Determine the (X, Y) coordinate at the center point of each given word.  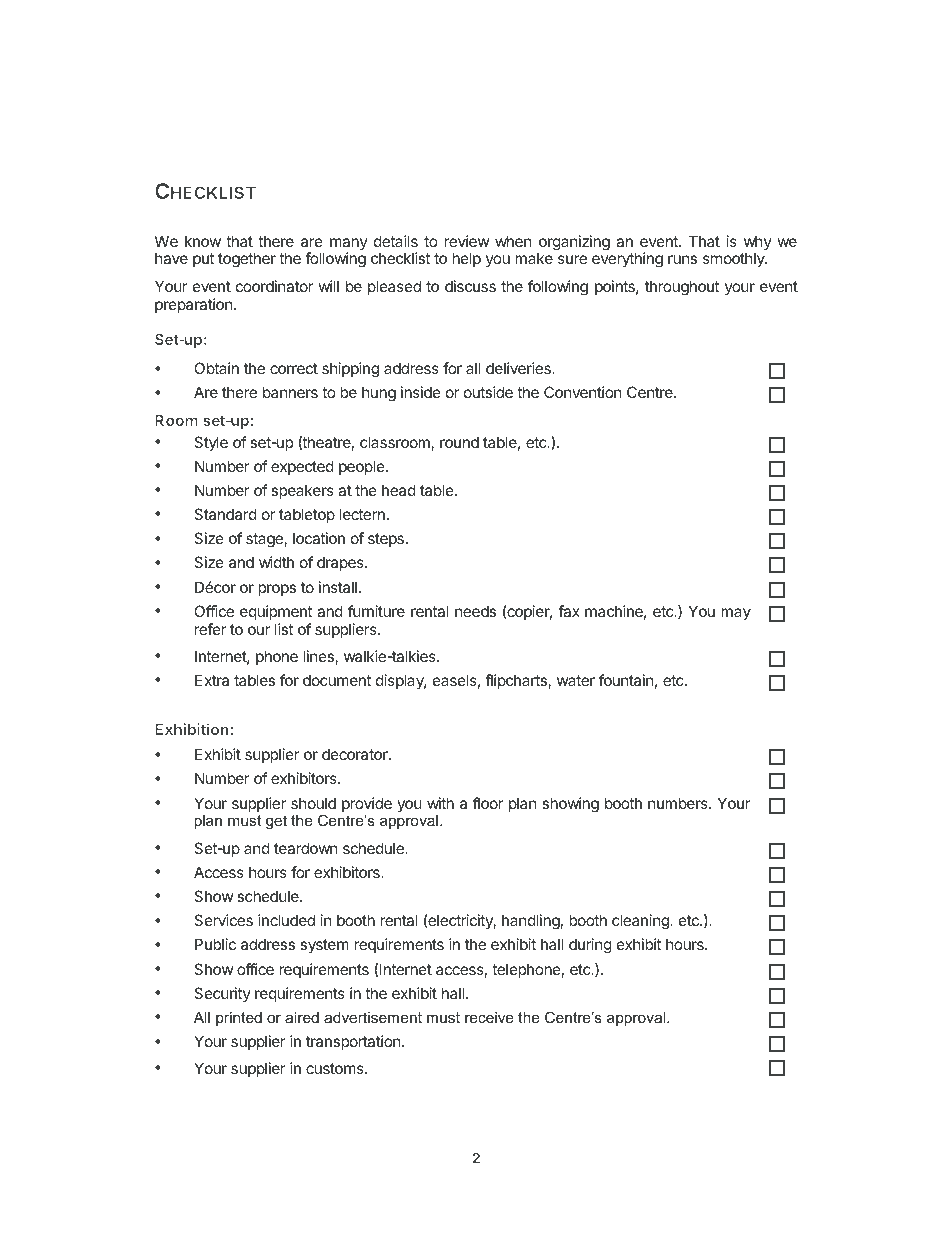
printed (239, 1019)
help (466, 259)
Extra (212, 680)
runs (682, 259)
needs (475, 611)
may (736, 614)
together (247, 260)
